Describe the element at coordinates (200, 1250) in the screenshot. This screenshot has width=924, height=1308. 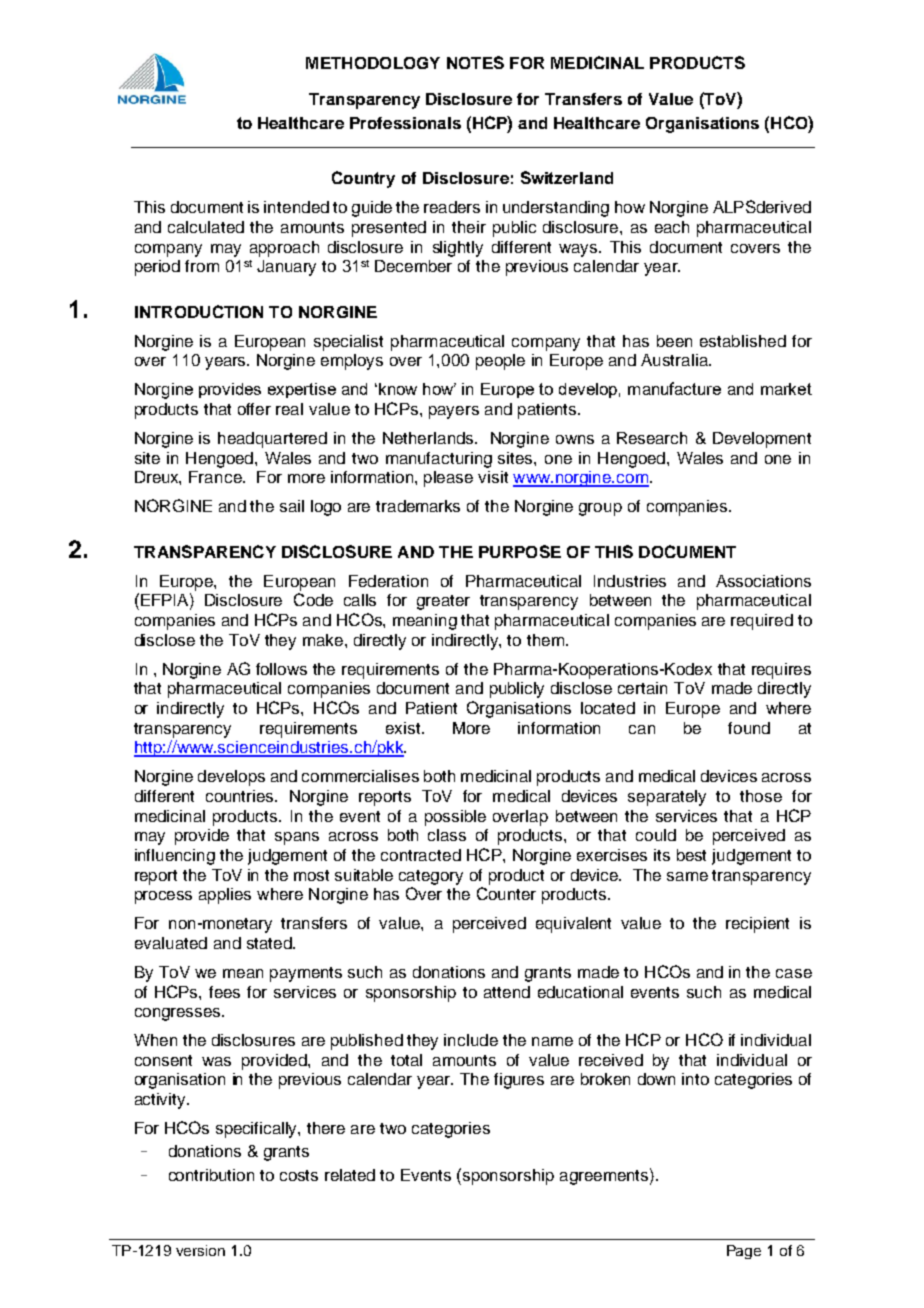
I see `version` at that location.
